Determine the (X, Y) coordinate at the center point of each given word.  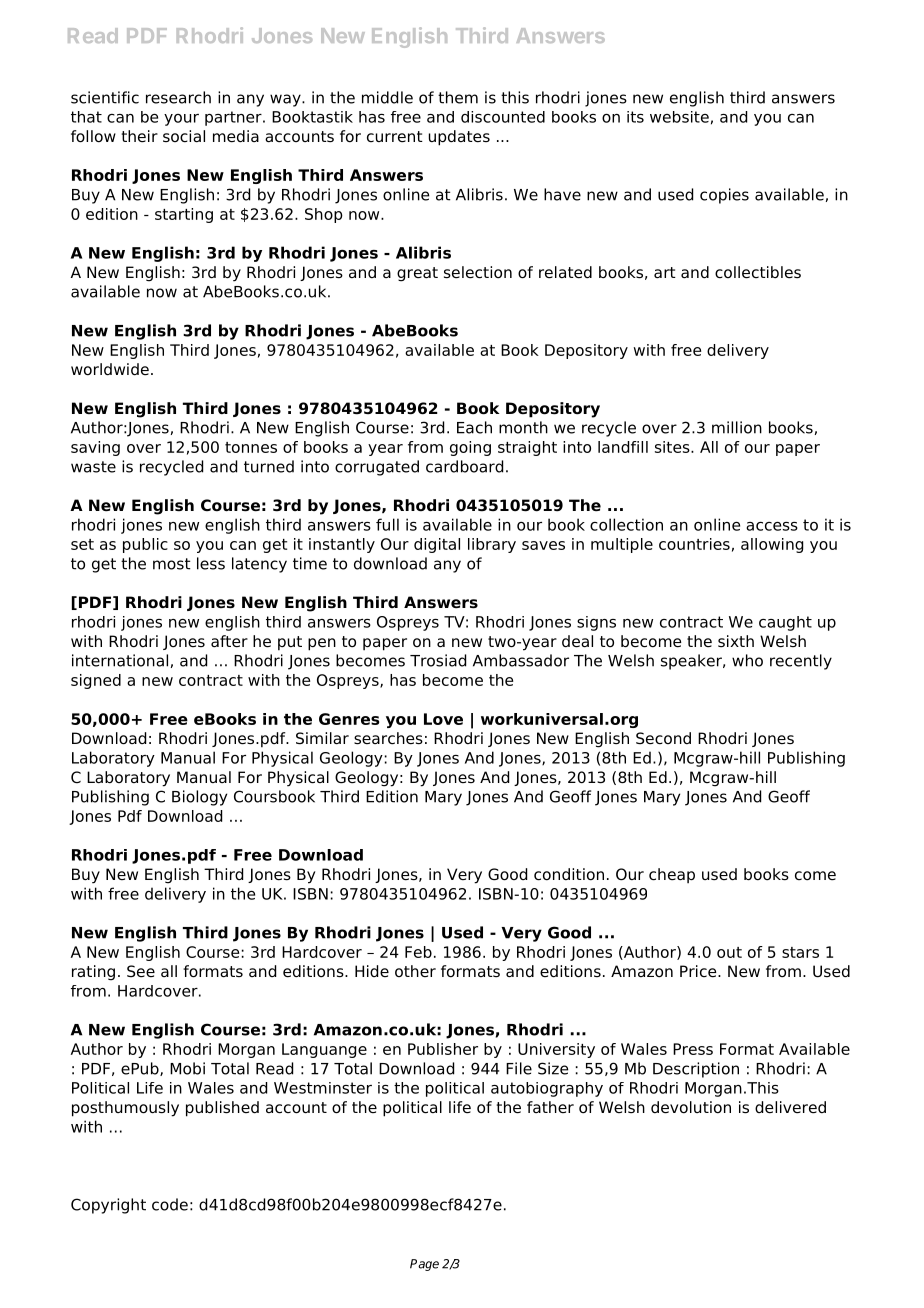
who (747, 660)
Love (443, 719)
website (679, 117)
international (120, 660)
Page (424, 1265)
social (184, 136)
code (170, 1204)
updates (459, 138)
